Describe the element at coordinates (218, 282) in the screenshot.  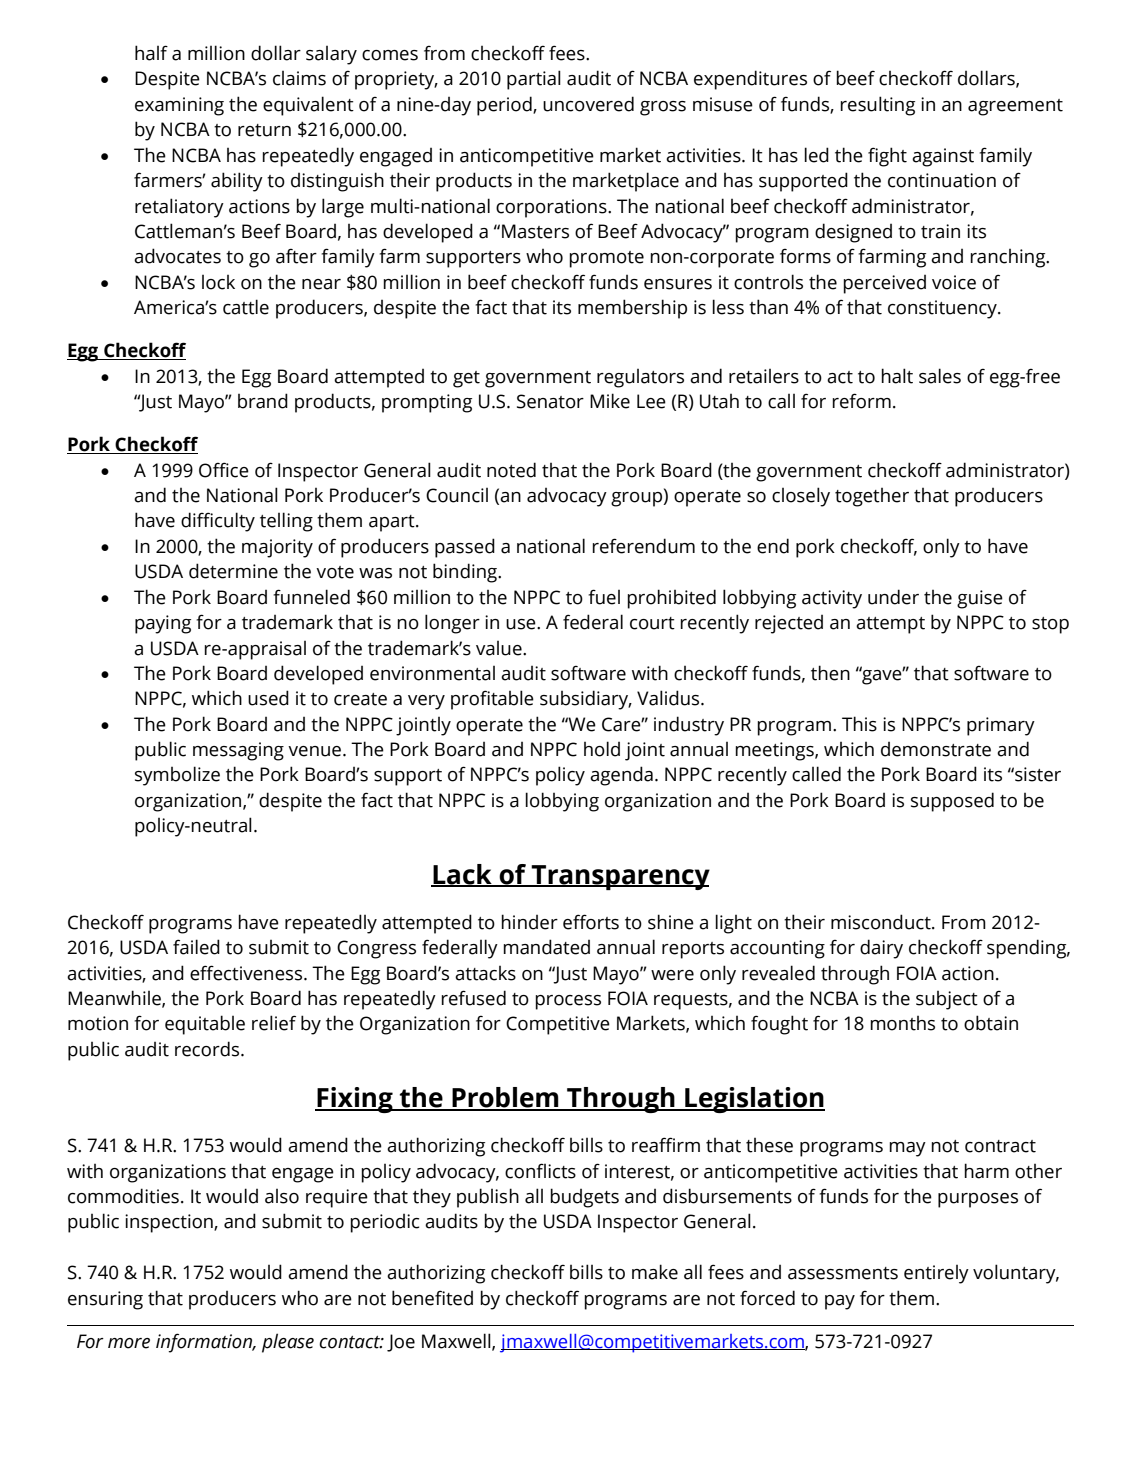
I see `lock` at that location.
